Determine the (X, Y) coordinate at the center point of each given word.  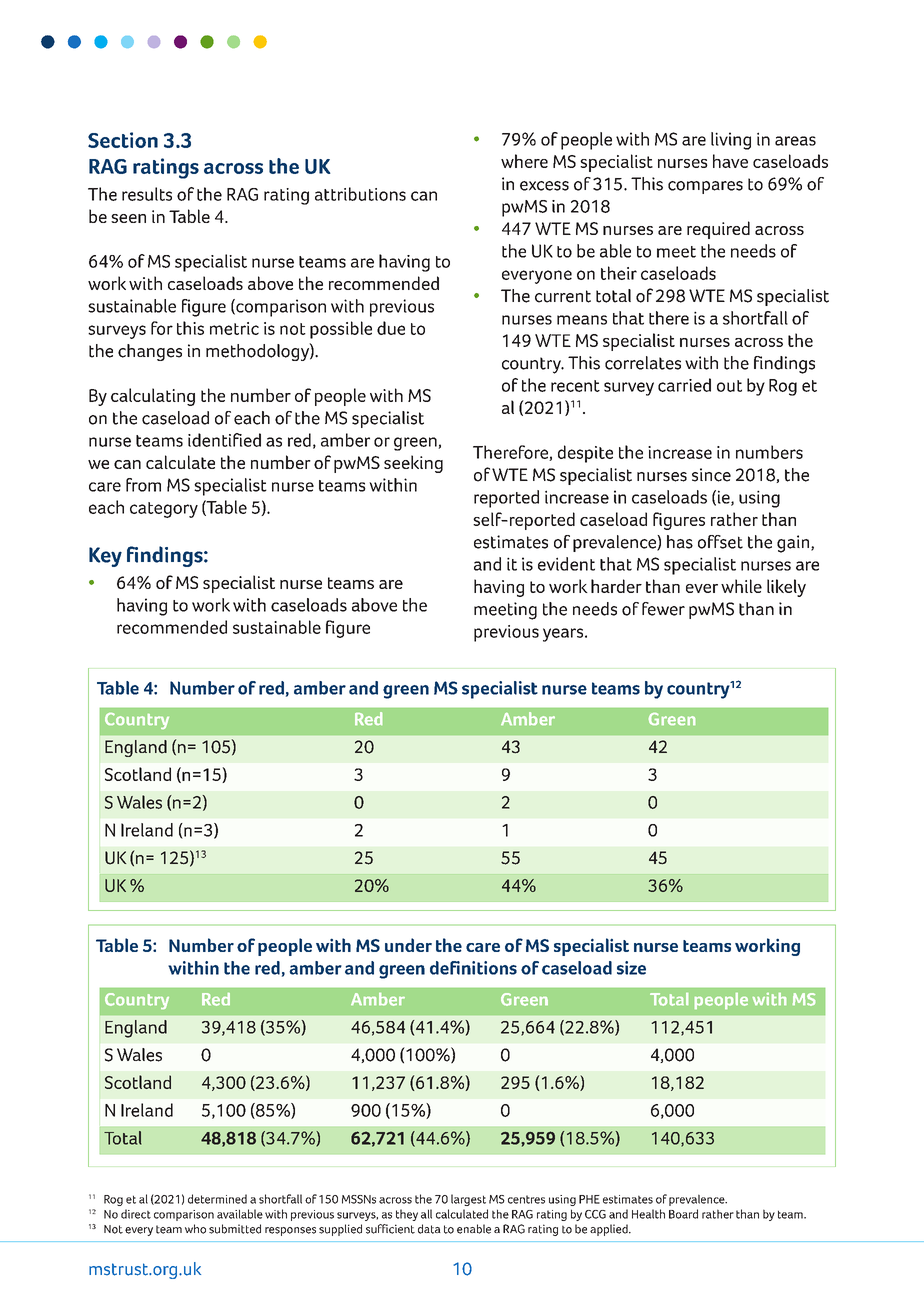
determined (217, 1199)
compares (705, 187)
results (147, 194)
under (408, 945)
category (164, 510)
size (631, 968)
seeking (413, 464)
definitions (473, 968)
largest (468, 1200)
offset (720, 542)
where (524, 161)
